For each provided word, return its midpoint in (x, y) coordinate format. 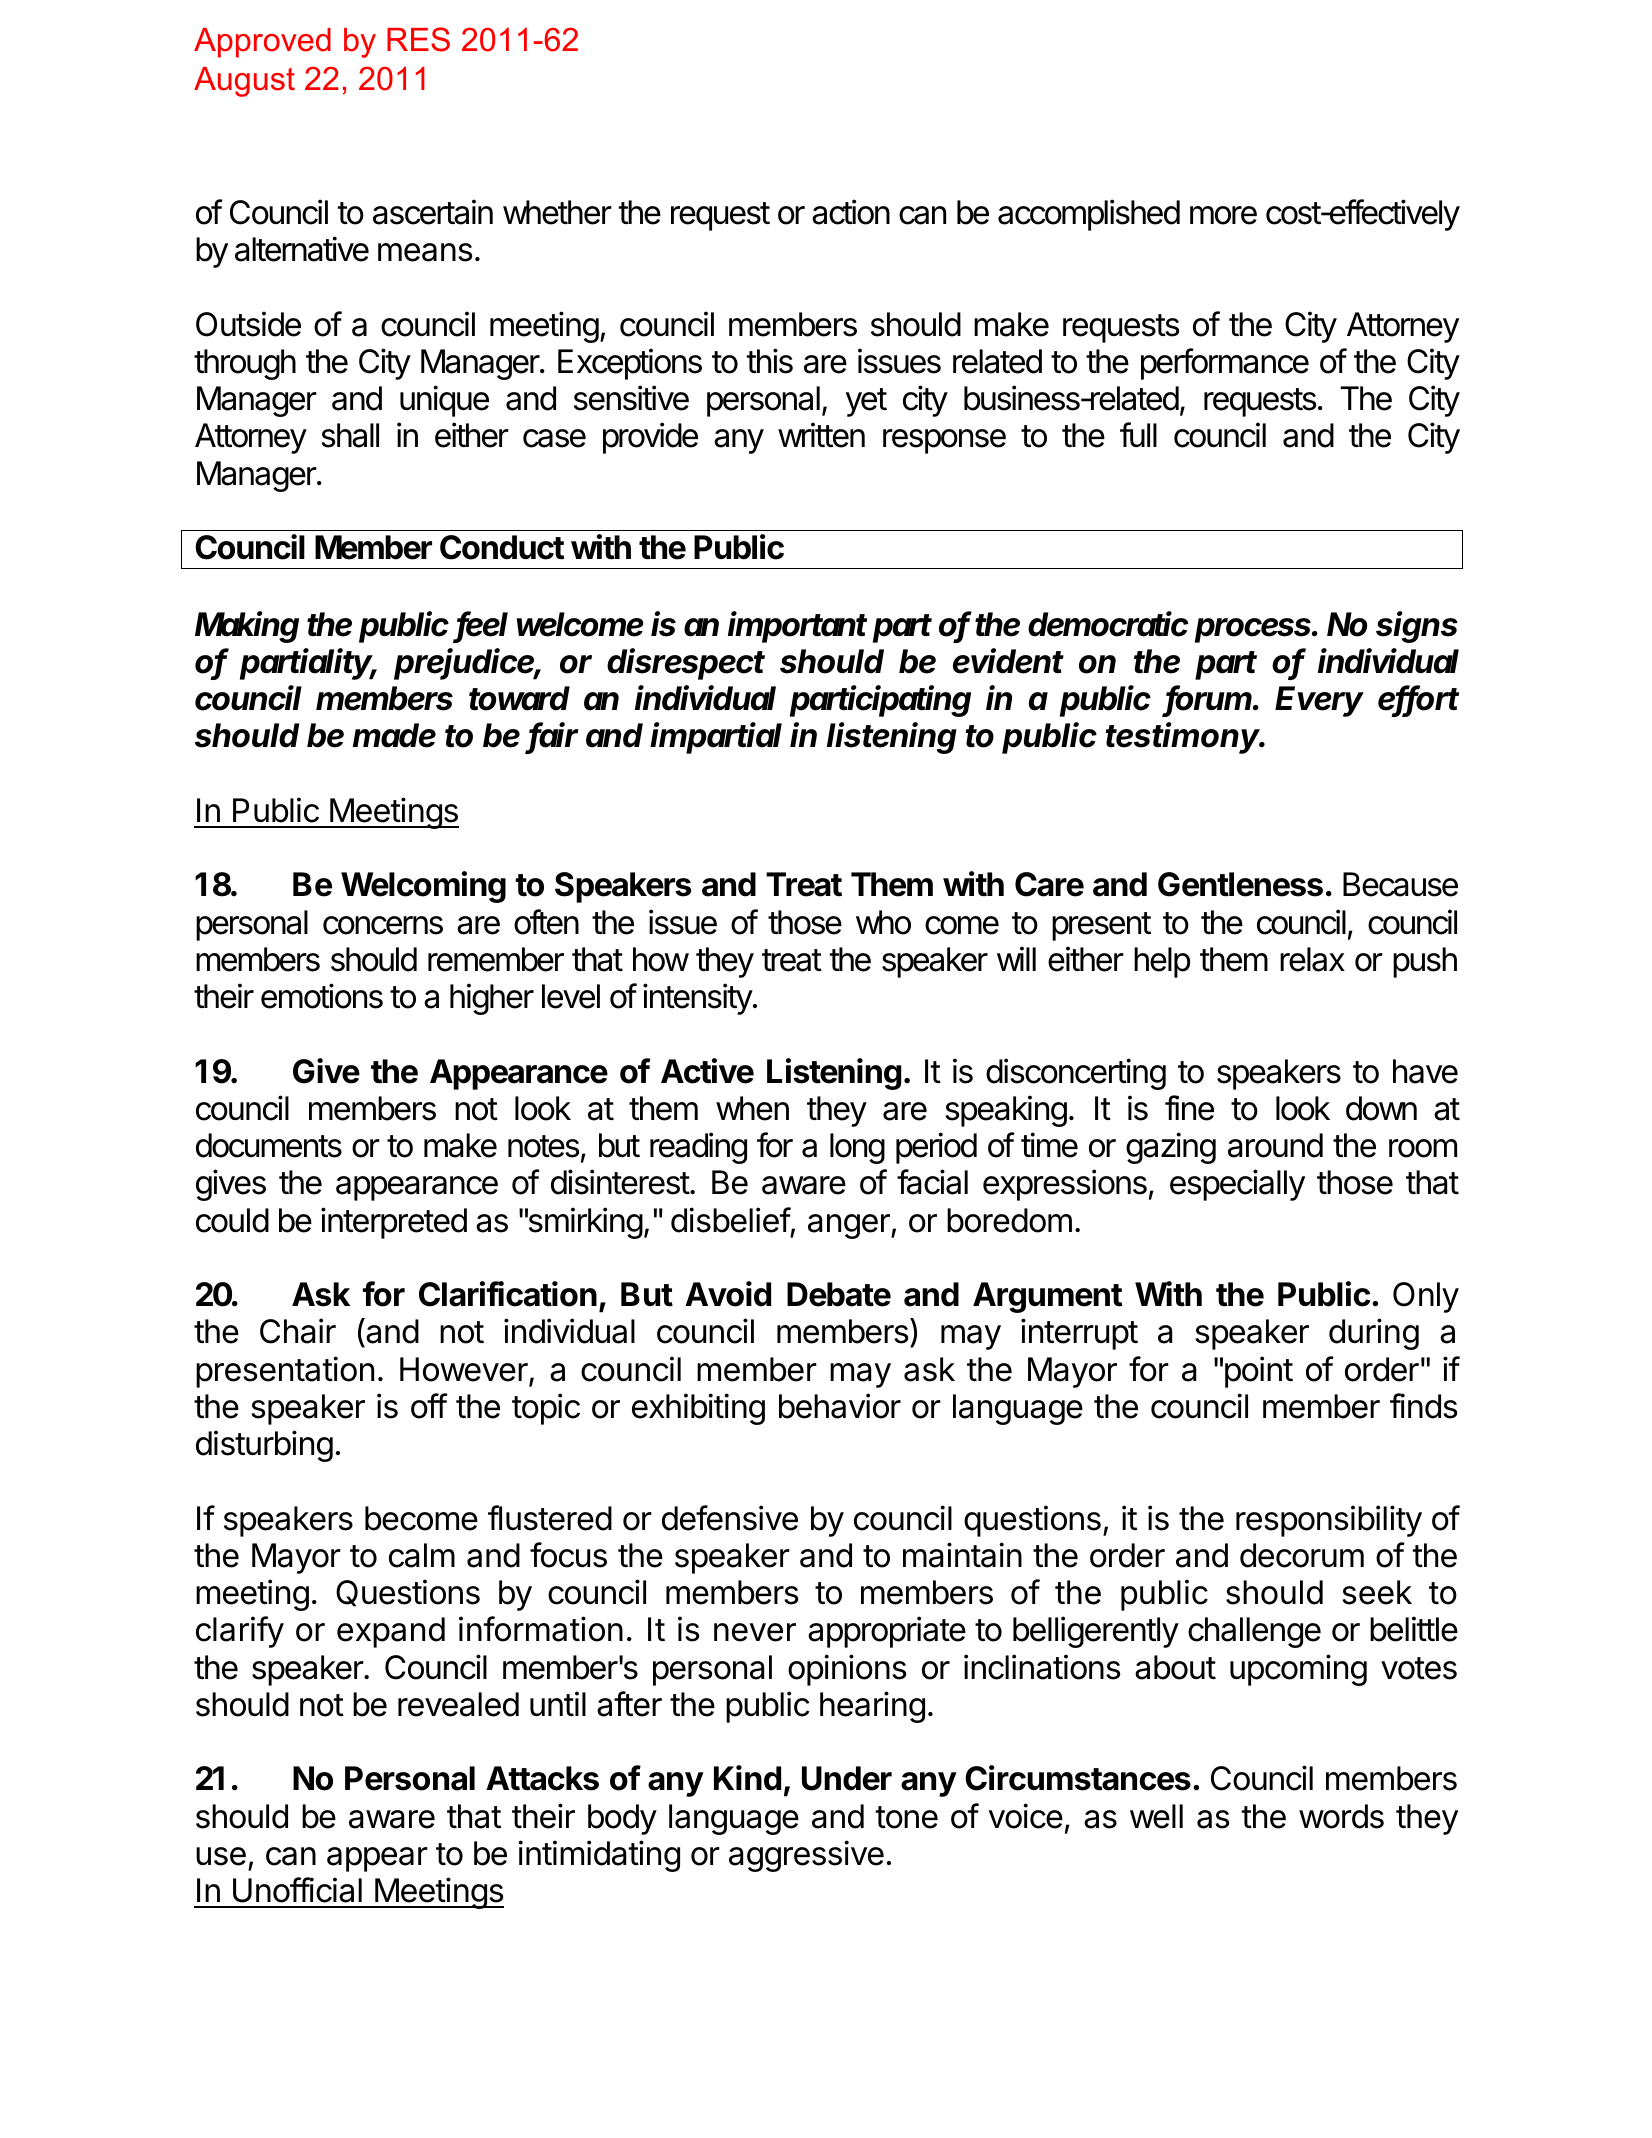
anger (850, 1226)
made (394, 735)
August (244, 82)
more (1223, 215)
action (851, 212)
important (797, 627)
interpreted (394, 1223)
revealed (458, 1704)
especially (1237, 1185)
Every (1319, 701)
